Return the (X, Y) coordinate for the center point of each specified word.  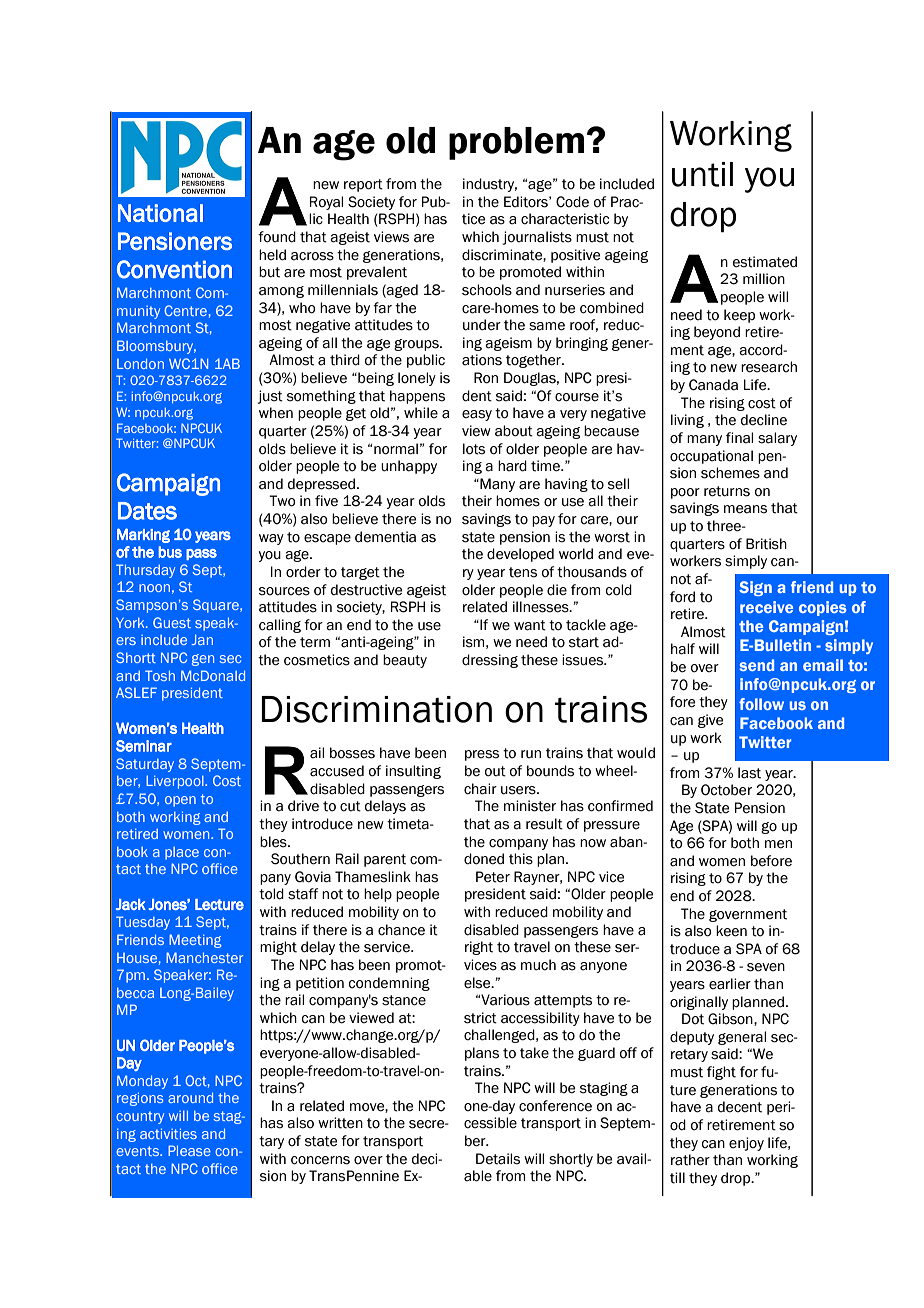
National (160, 213)
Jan (202, 639)
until (702, 174)
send (757, 665)
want (530, 625)
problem (516, 143)
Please (189, 1150)
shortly (571, 1160)
